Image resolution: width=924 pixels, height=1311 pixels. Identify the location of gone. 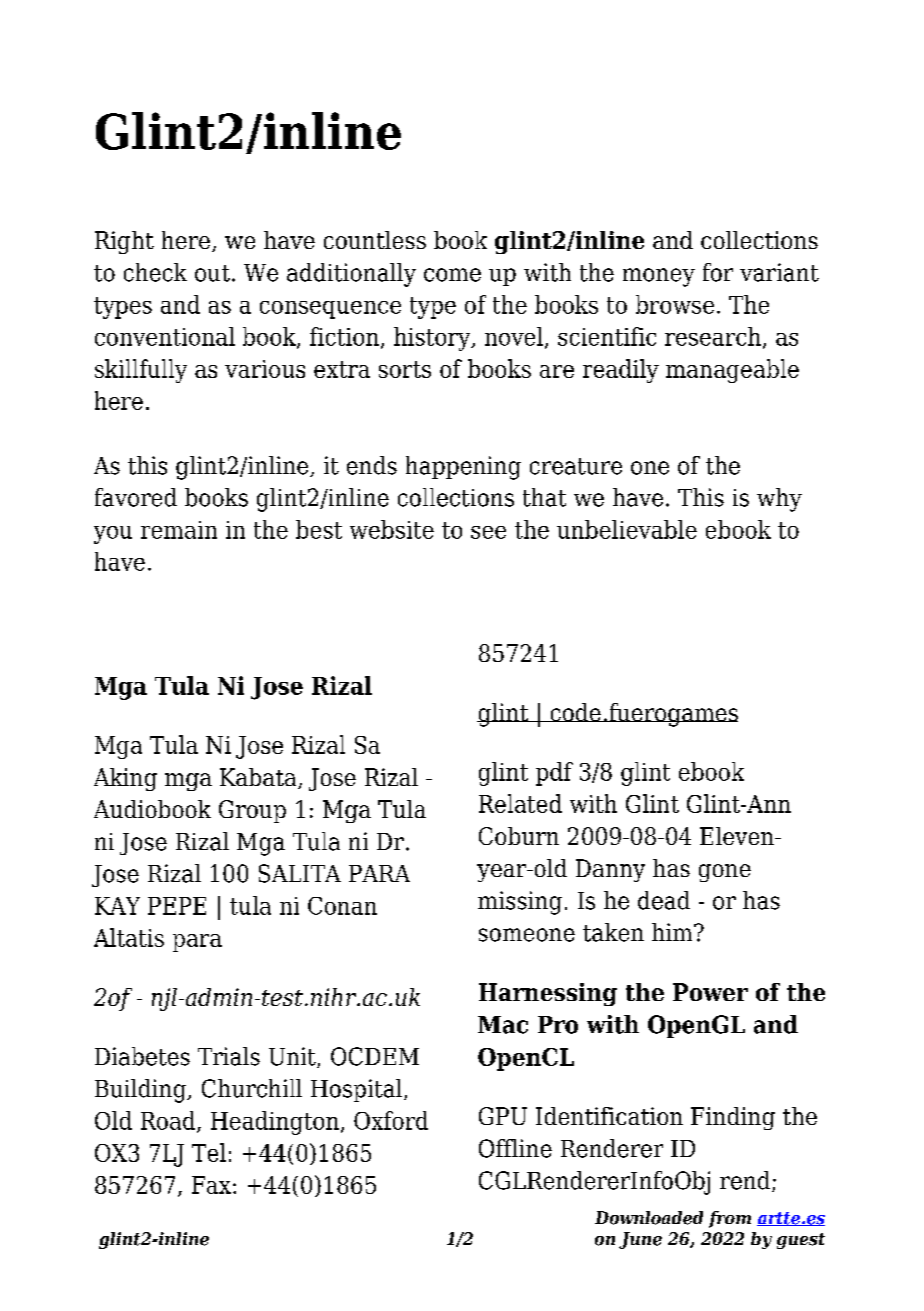
(725, 873).
